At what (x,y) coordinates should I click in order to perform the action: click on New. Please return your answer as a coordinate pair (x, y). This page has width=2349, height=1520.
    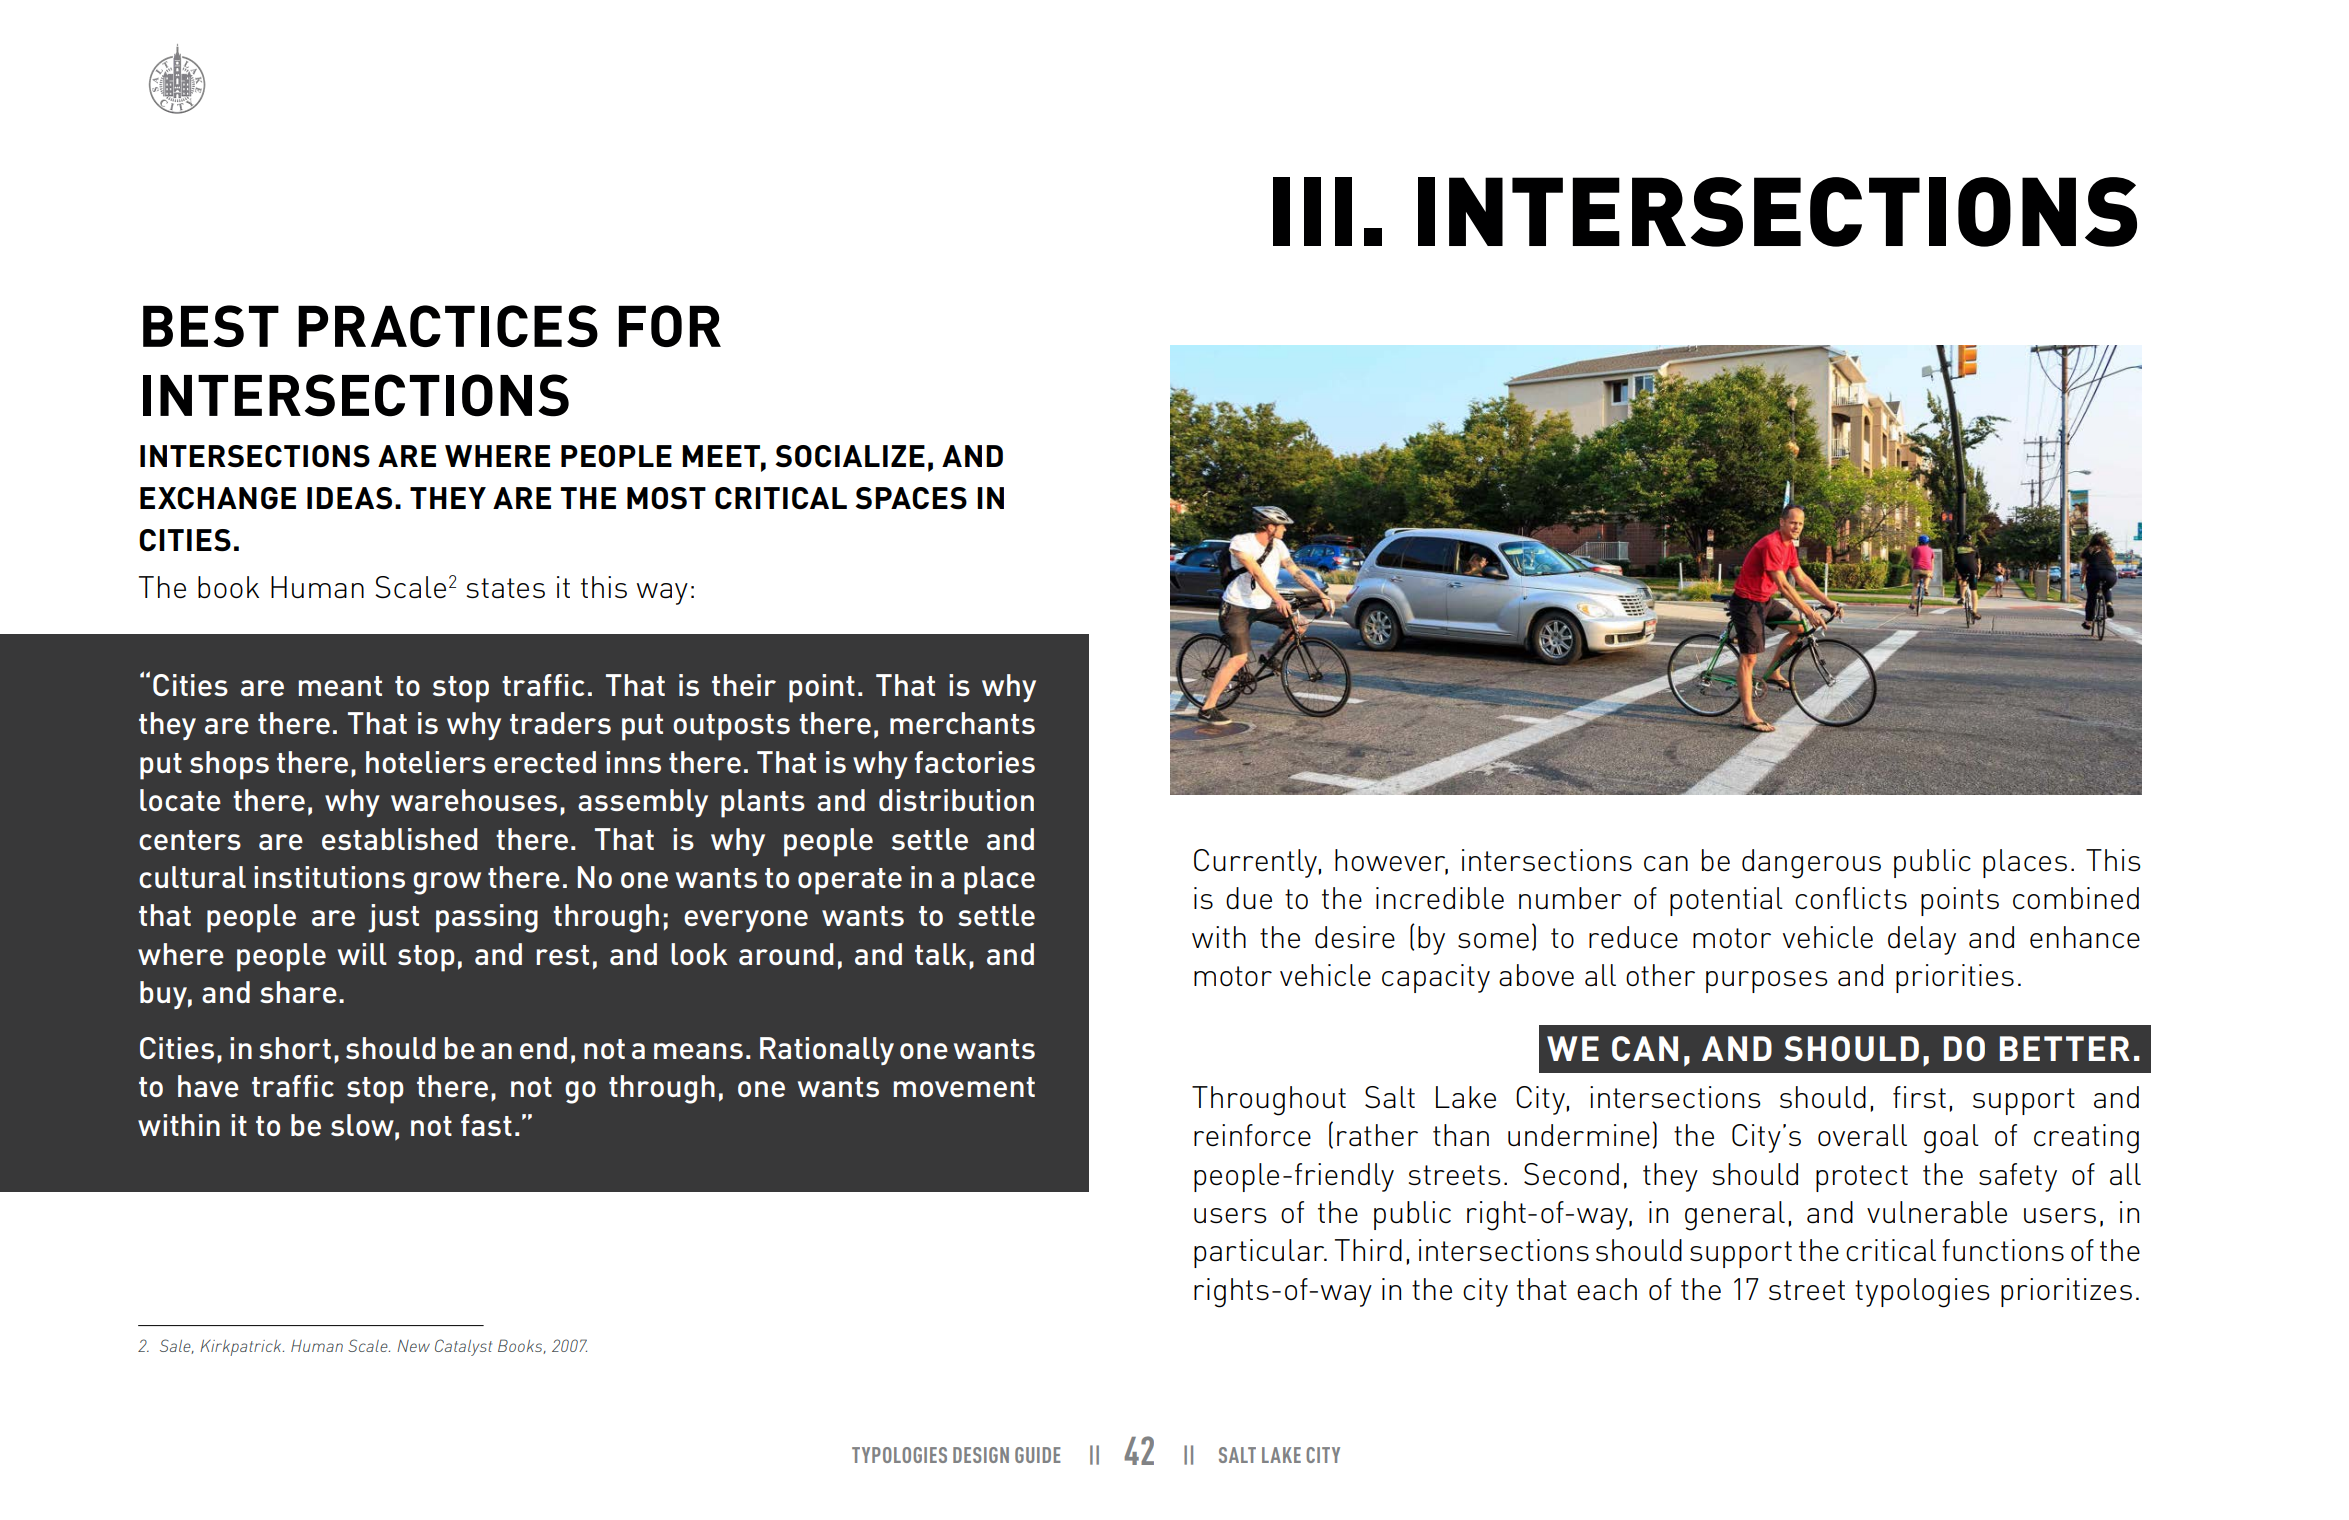
    Looking at the image, I should click on (413, 1346).
